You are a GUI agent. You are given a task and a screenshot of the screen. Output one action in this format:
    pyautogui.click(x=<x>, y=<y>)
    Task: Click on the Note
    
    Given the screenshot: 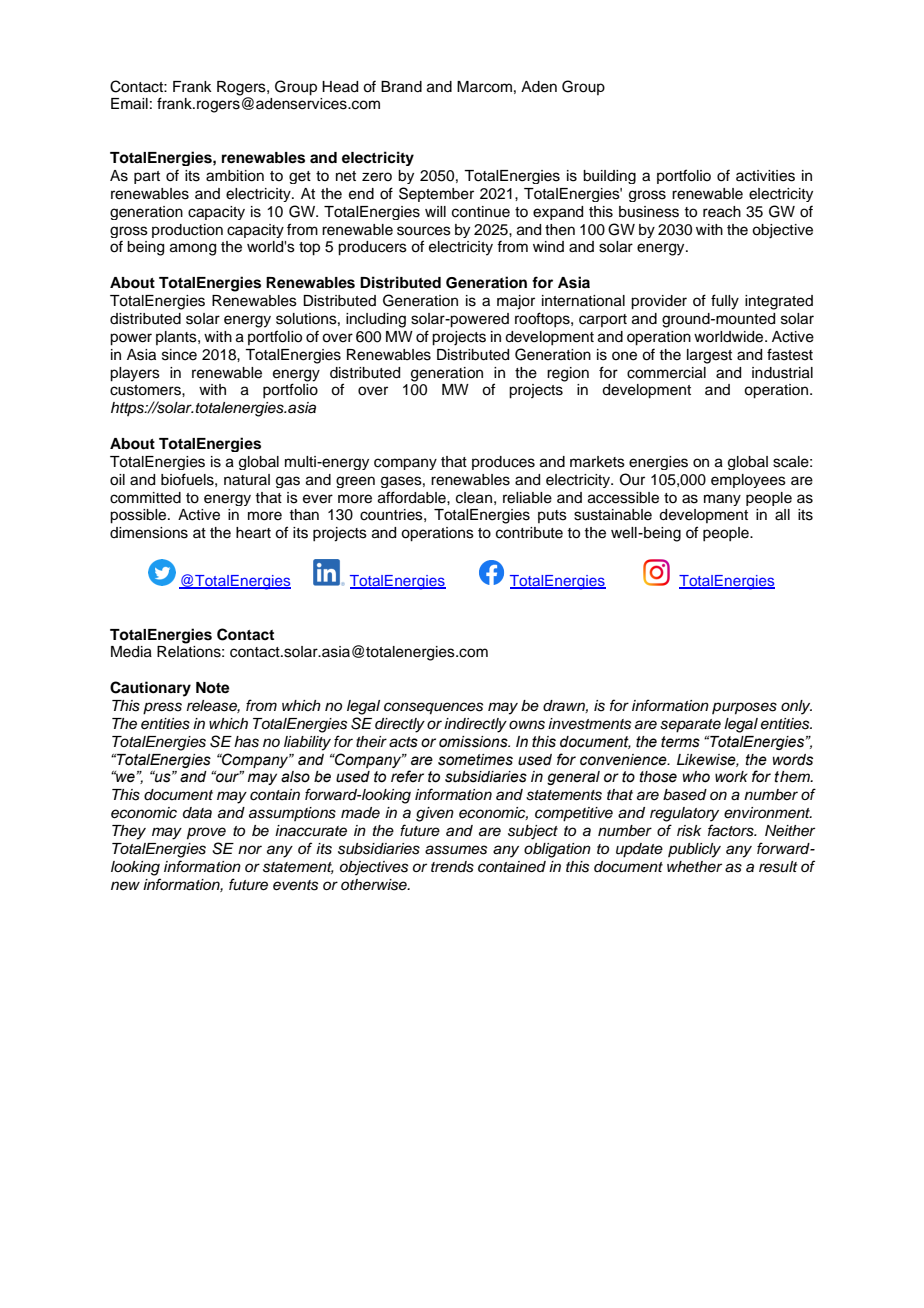 What is the action you would take?
    pyautogui.click(x=213, y=688)
